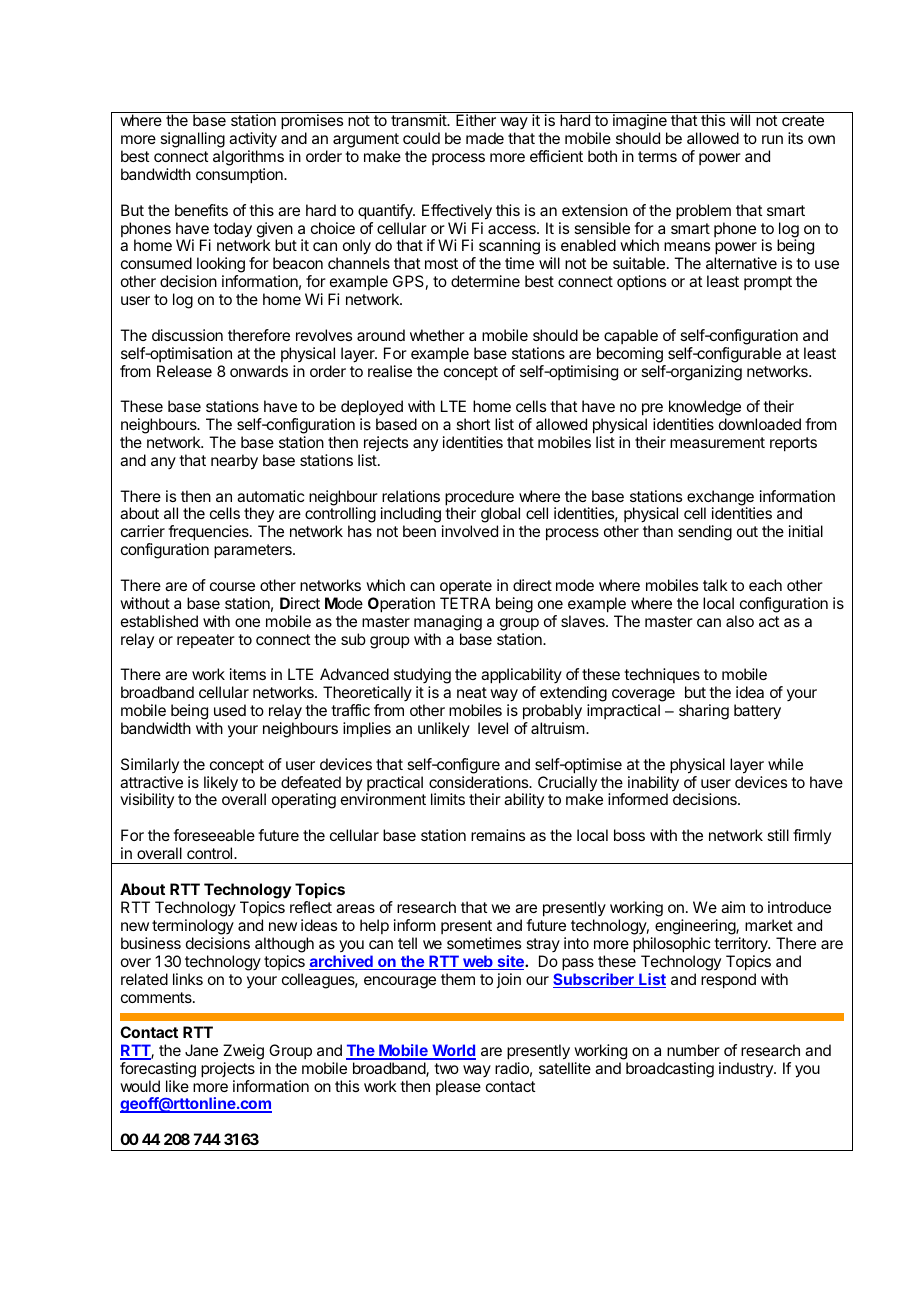 The image size is (924, 1308). Describe the element at coordinates (453, 1051) in the document. I see `World` at that location.
